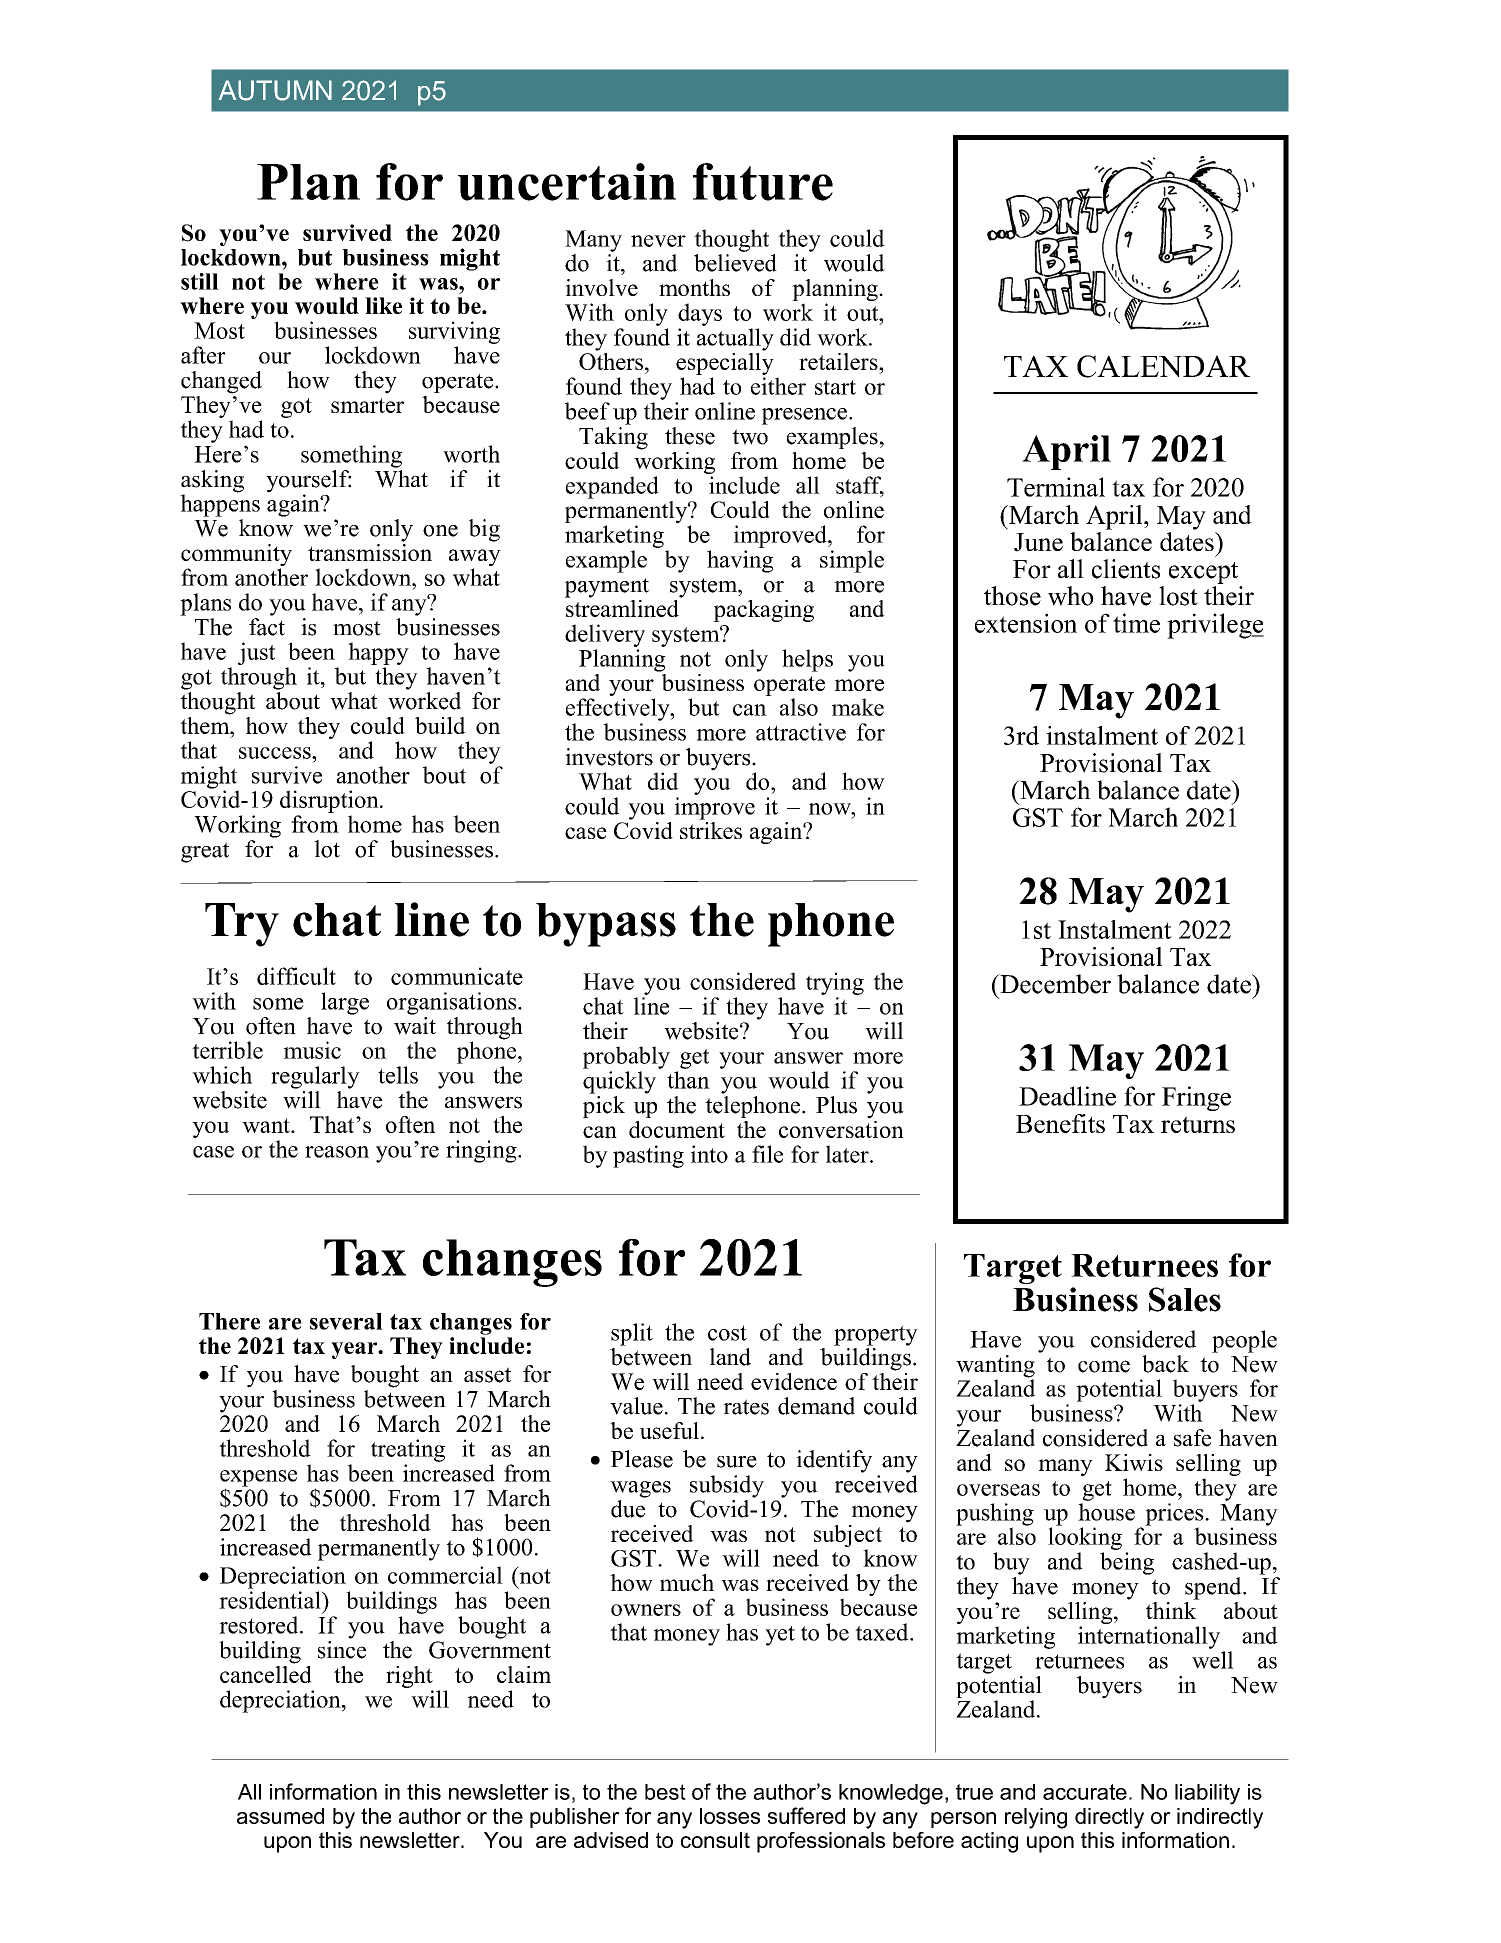 The width and height of the document is (1501, 1943). What do you see at coordinates (275, 90) in the document?
I see `AUTUMN` at bounding box center [275, 90].
